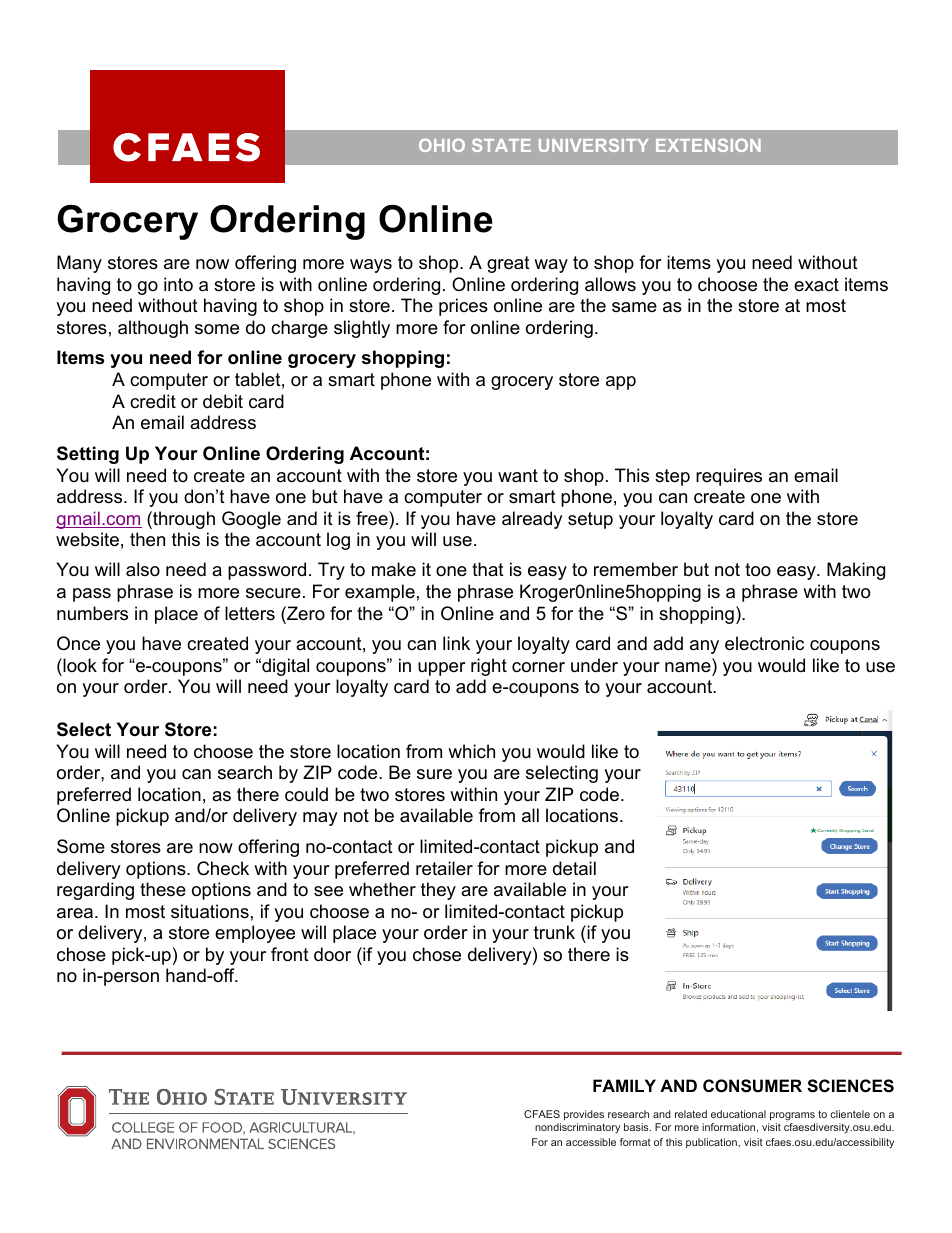  I want to click on Check, so click(223, 868).
